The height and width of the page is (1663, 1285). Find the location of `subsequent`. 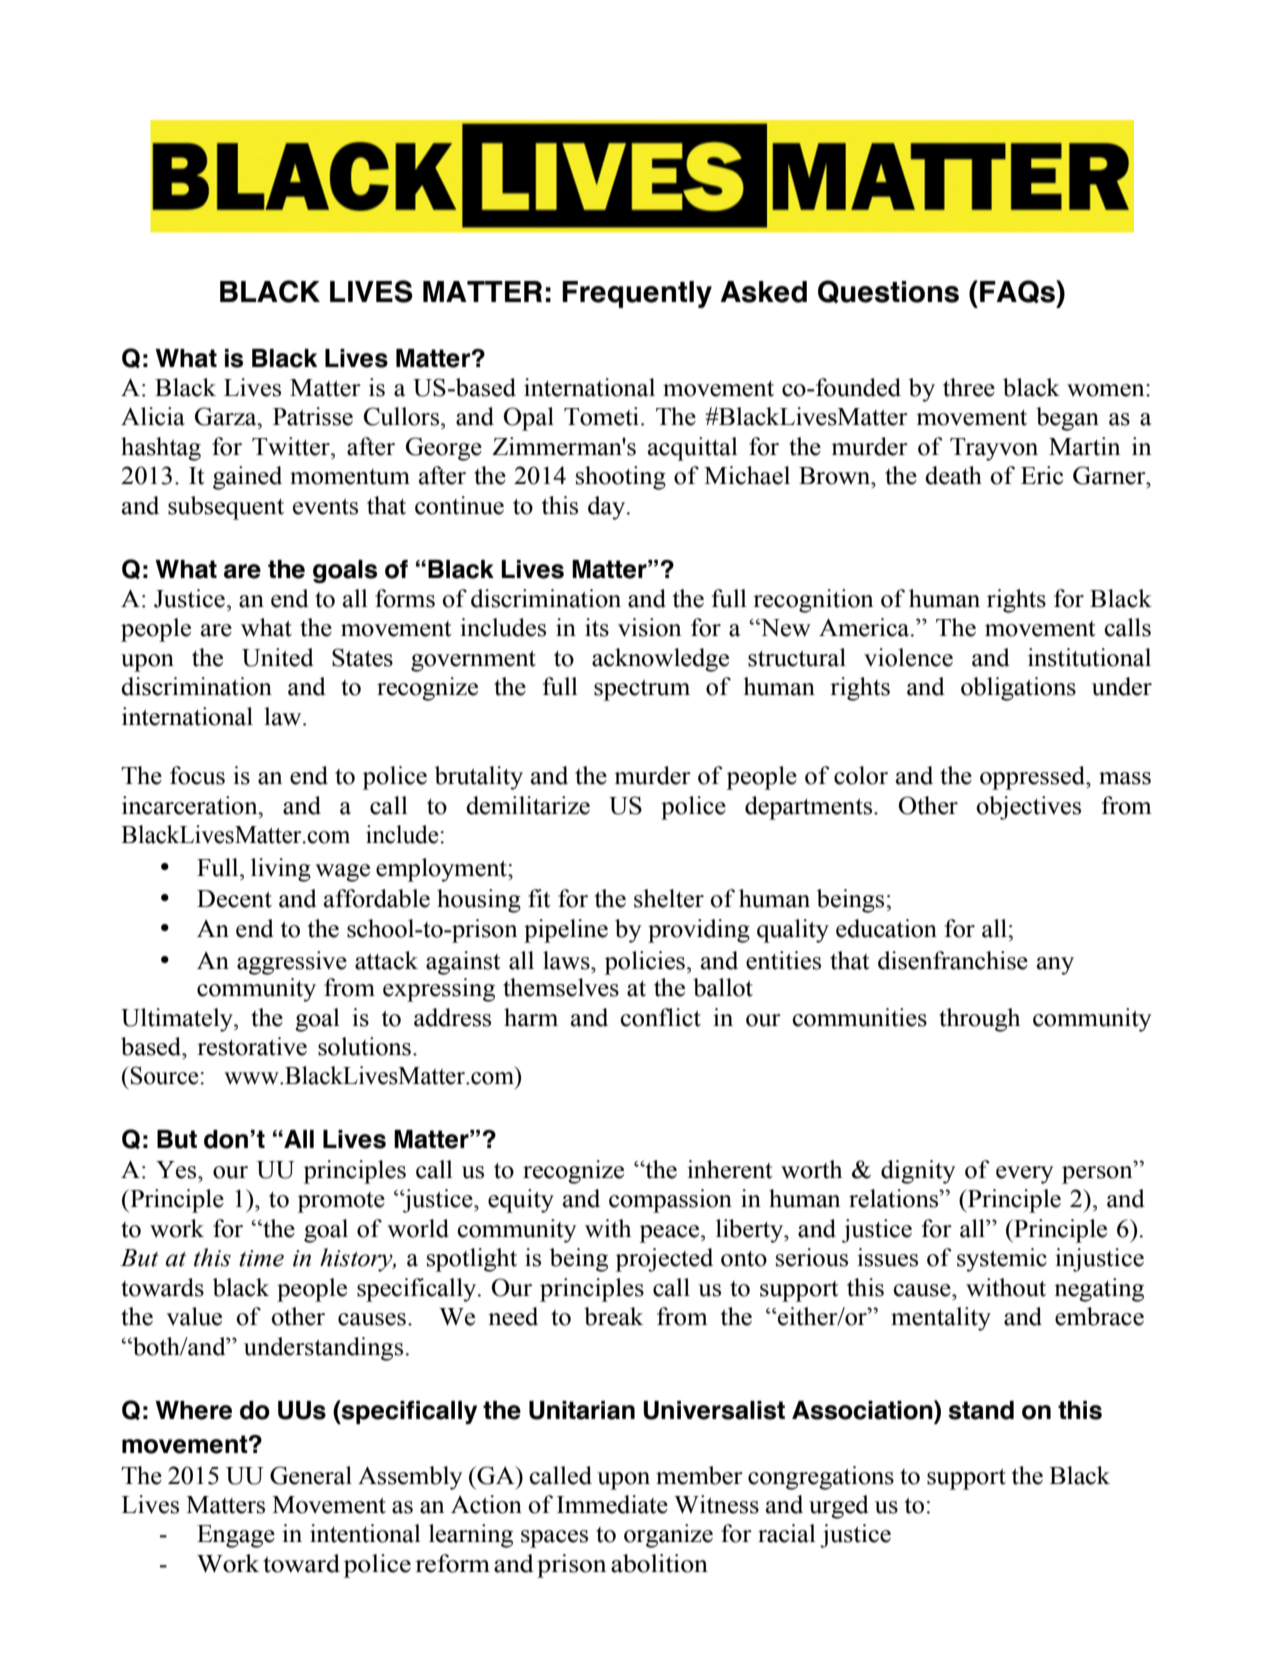

subsequent is located at coordinates (226, 508).
